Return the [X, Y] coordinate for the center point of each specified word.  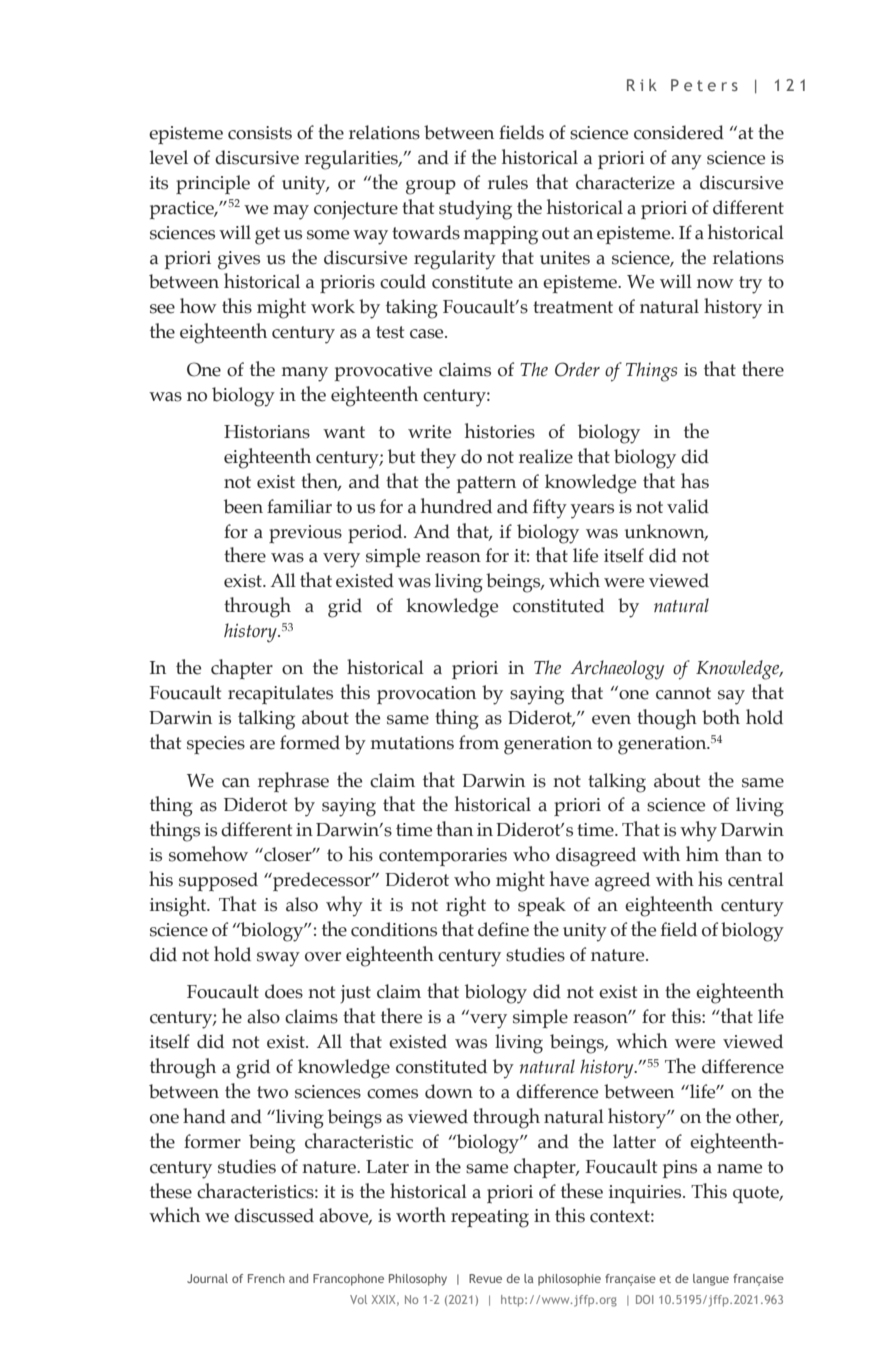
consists [260, 133]
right [466, 906]
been [243, 506]
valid [688, 506]
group [431, 187]
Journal [207, 1278]
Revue [485, 1278]
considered [679, 132]
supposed [218, 881]
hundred [456, 506]
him [702, 853]
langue [711, 1280]
